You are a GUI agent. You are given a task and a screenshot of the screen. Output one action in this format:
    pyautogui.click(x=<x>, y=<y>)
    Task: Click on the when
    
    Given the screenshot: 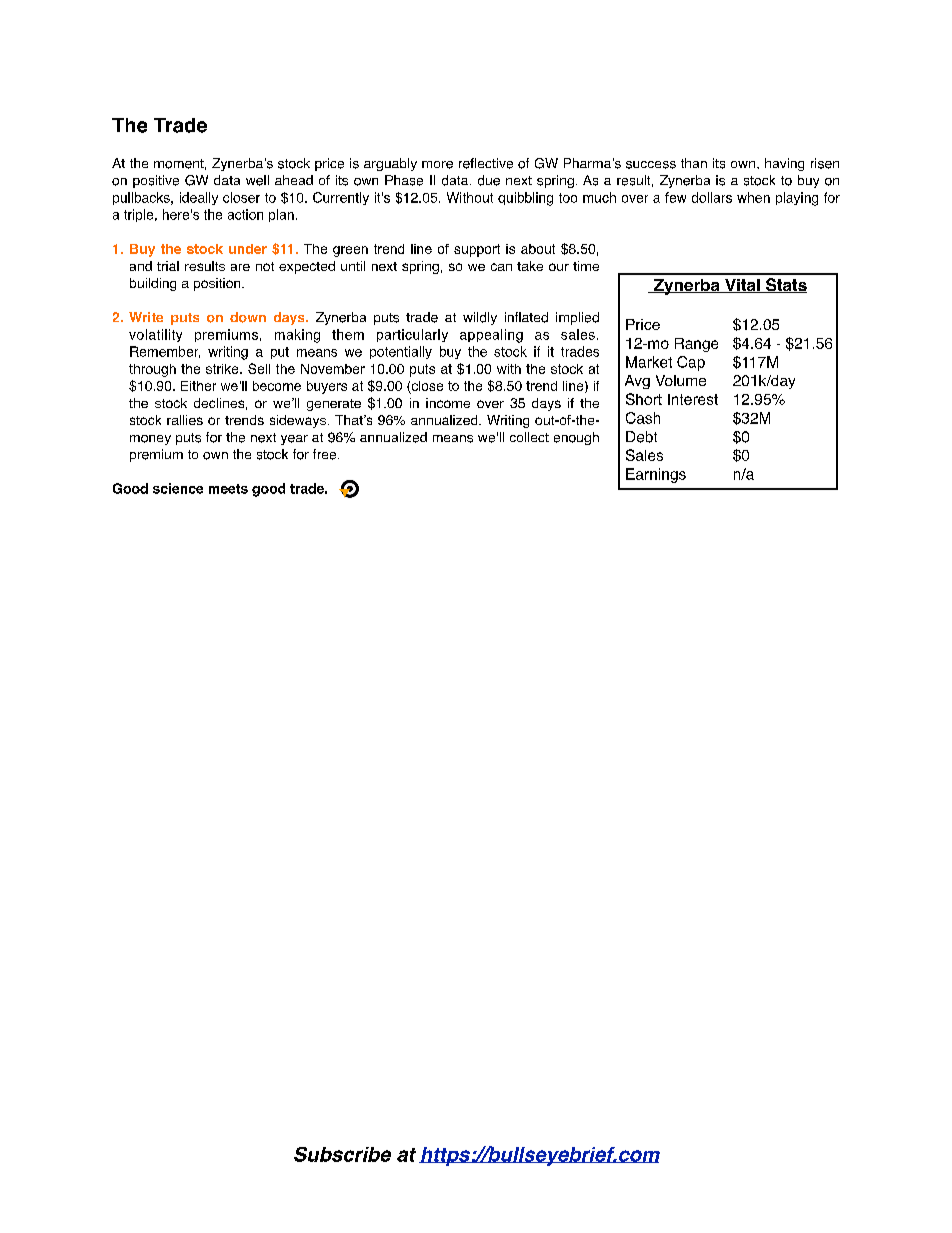 What is the action you would take?
    pyautogui.click(x=753, y=197)
